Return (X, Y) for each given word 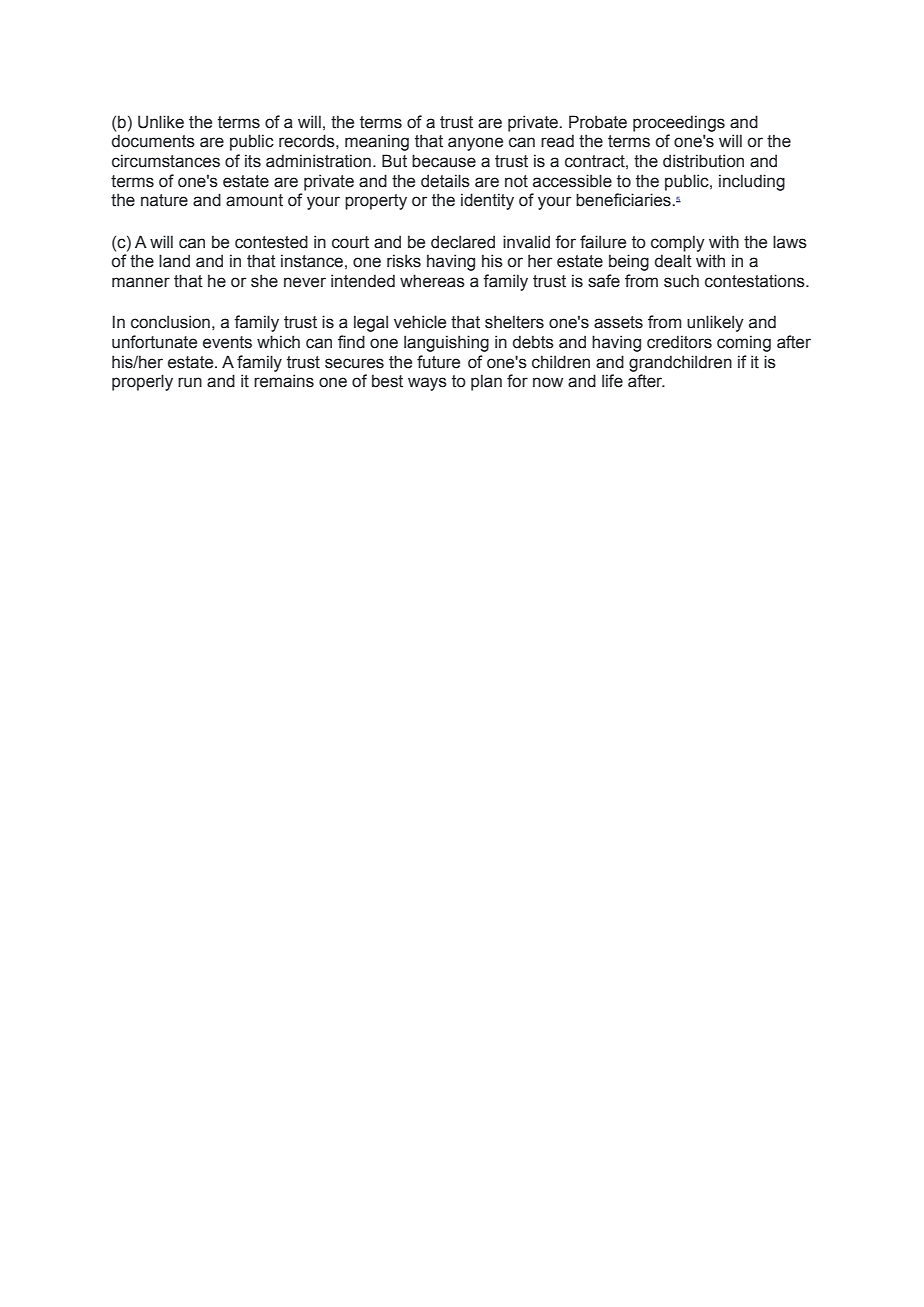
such (681, 281)
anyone (475, 144)
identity (487, 201)
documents (153, 141)
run (190, 382)
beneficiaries (624, 200)
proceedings (679, 123)
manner (141, 282)
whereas (432, 281)
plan (486, 382)
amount (254, 200)
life (612, 381)
